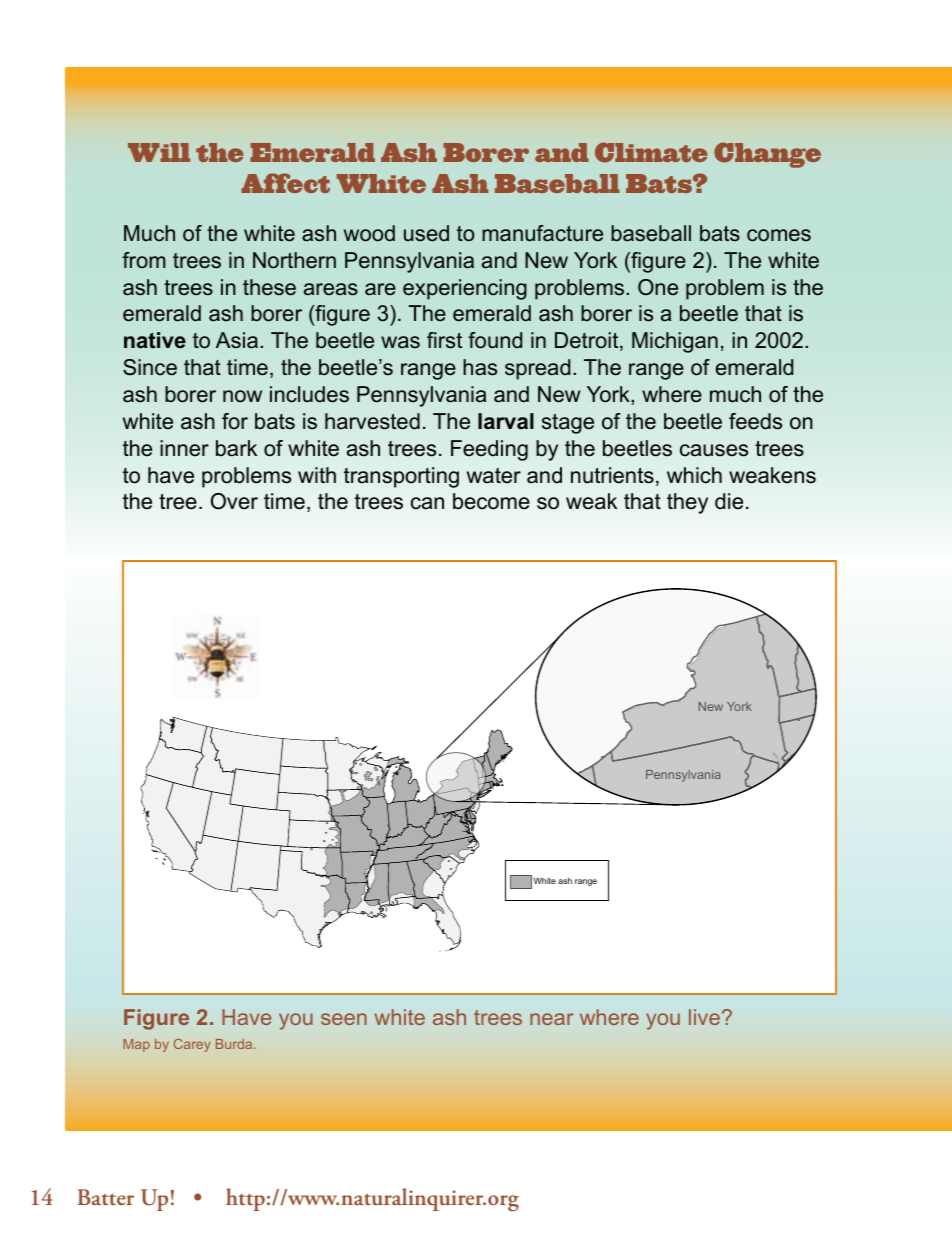 Image resolution: width=952 pixels, height=1237 pixels. I want to click on they, so click(687, 503).
